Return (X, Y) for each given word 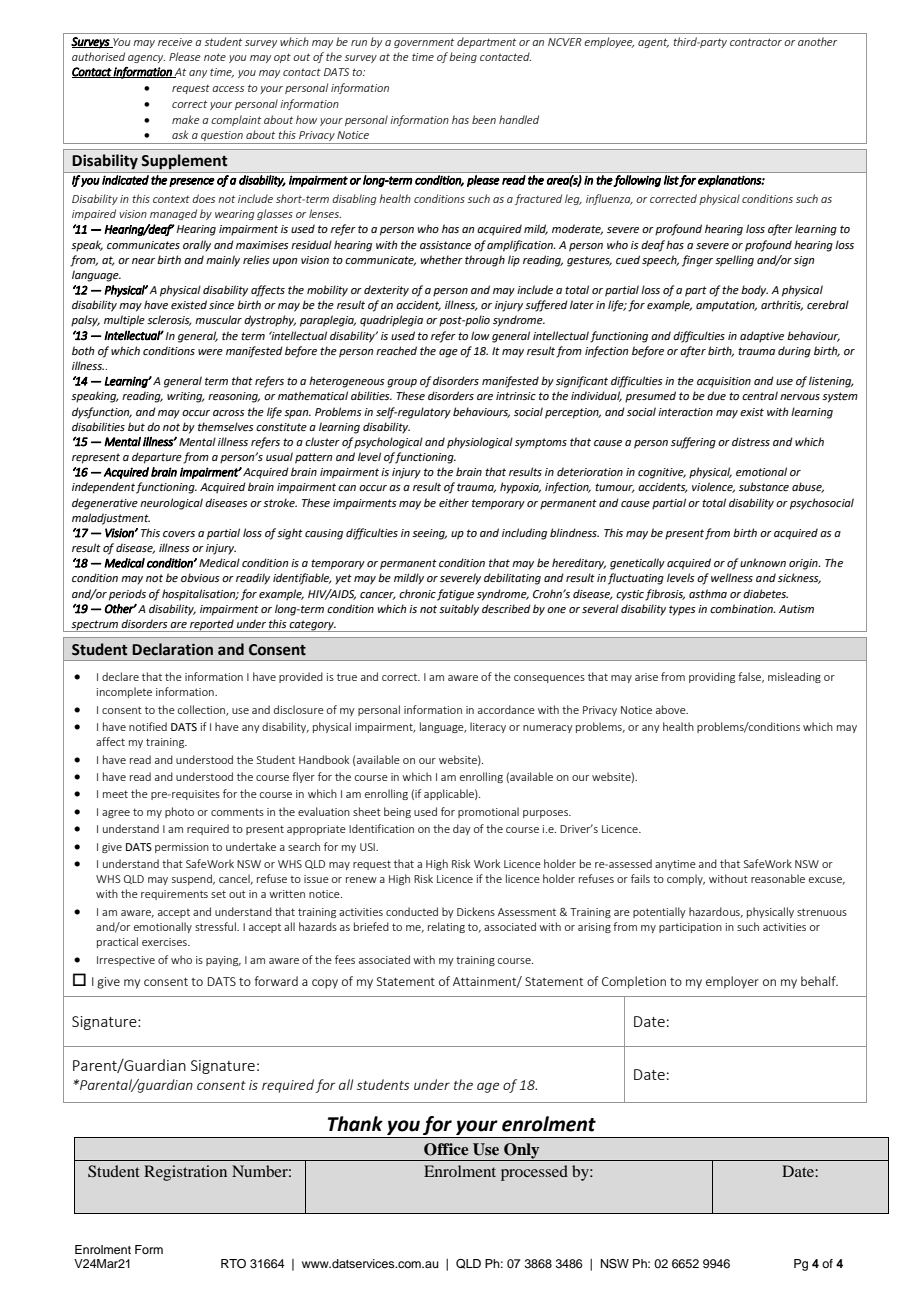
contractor (756, 42)
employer (732, 982)
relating (446, 927)
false (751, 677)
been (484, 119)
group (402, 383)
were (210, 352)
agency (146, 59)
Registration (185, 1173)
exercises (165, 942)
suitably (459, 610)
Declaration (172, 649)
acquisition (724, 382)
